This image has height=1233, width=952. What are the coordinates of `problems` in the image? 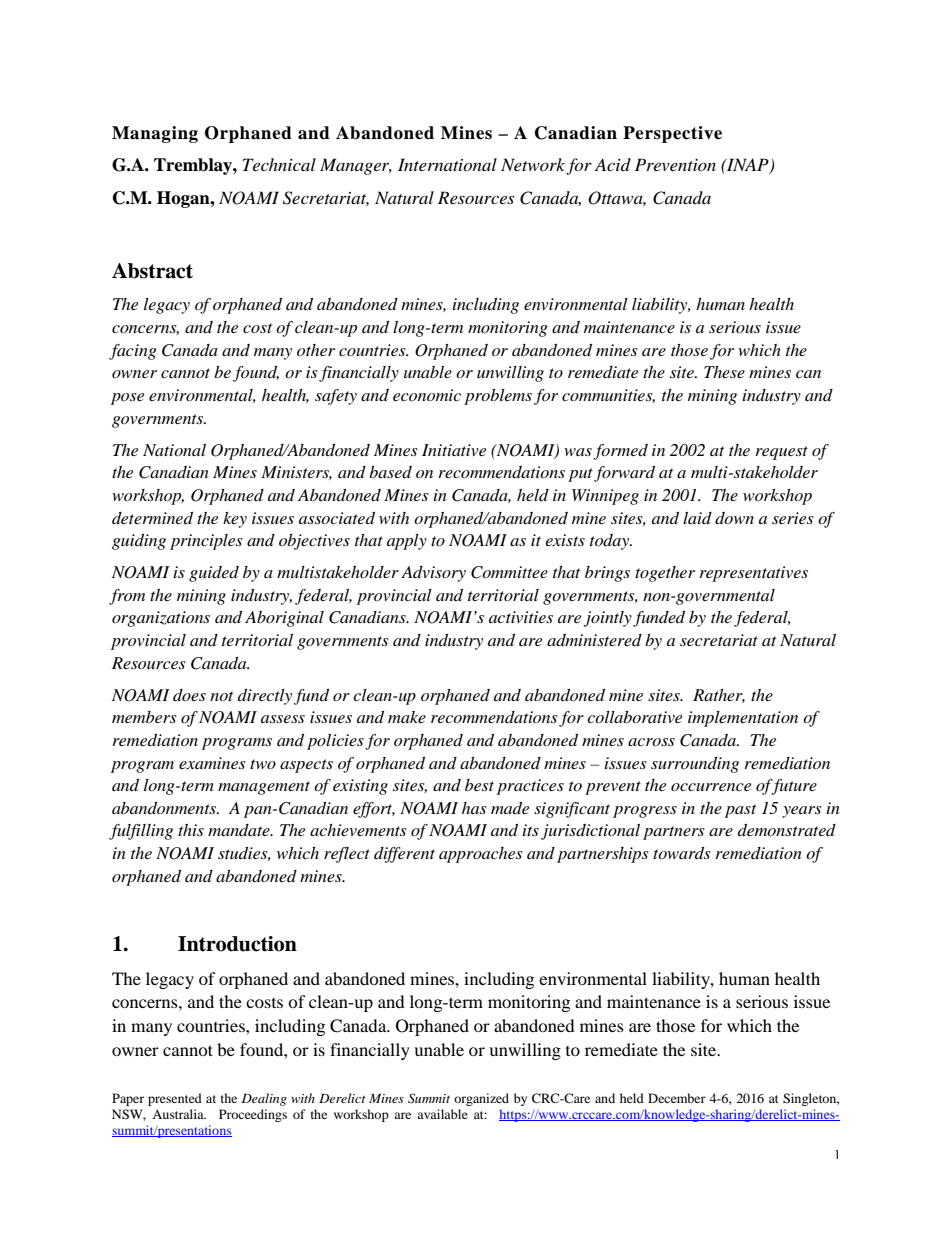 It's located at (498, 397).
